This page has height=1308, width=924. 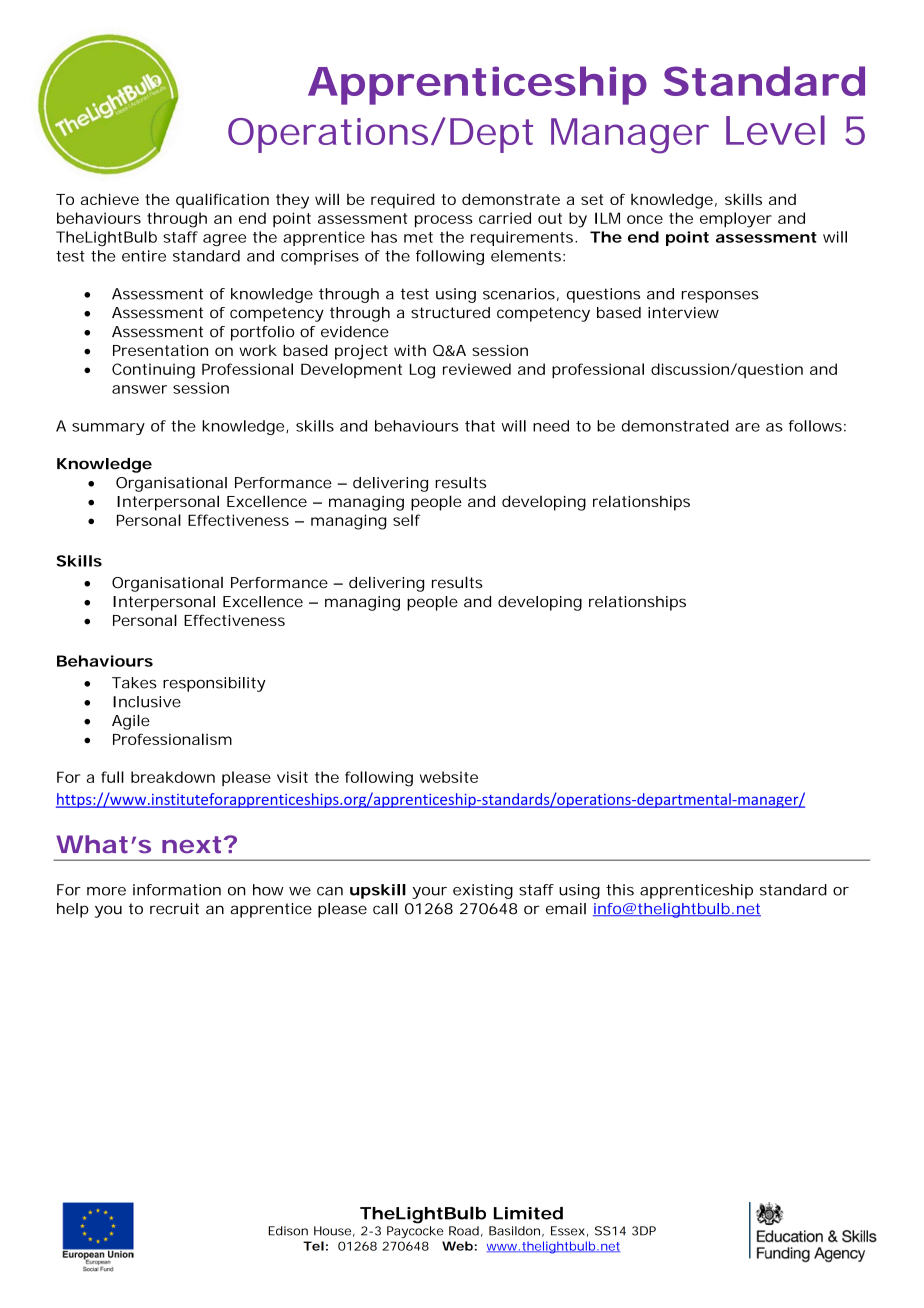 I want to click on email, so click(x=566, y=909).
